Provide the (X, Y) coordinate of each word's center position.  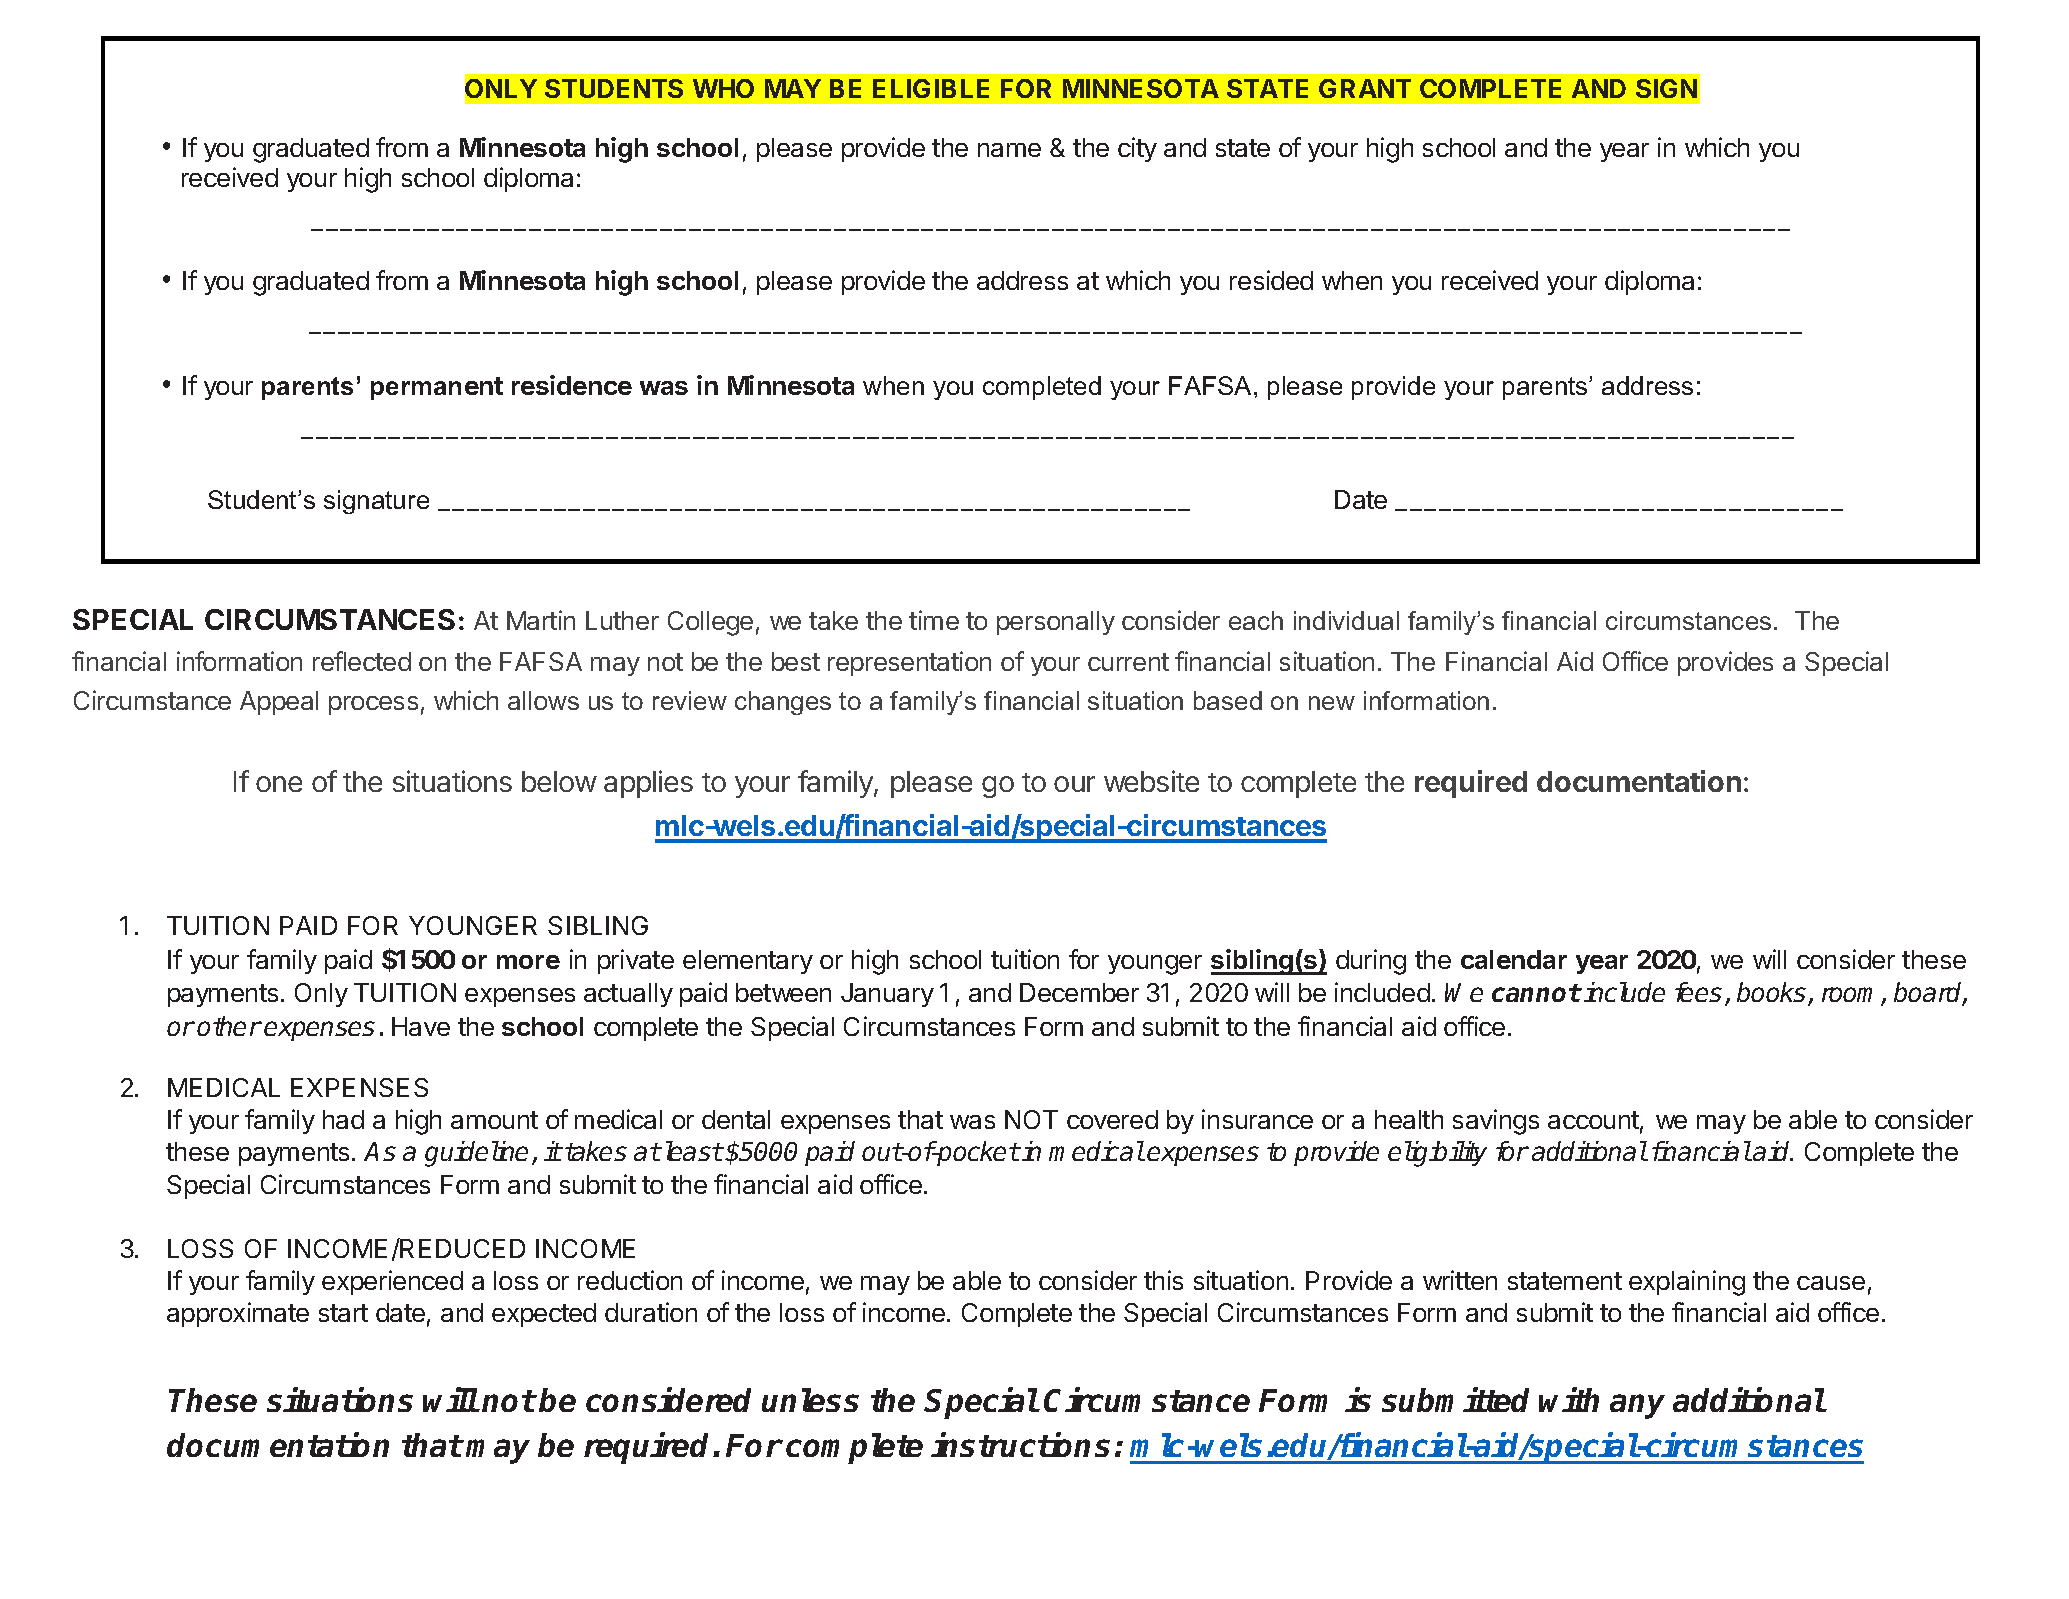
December (1079, 992)
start (343, 1313)
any (1637, 1406)
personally (1056, 623)
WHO (723, 88)
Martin (541, 620)
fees (1698, 992)
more (528, 962)
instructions (1020, 1444)
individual (1346, 620)
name (1009, 150)
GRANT (1365, 88)
